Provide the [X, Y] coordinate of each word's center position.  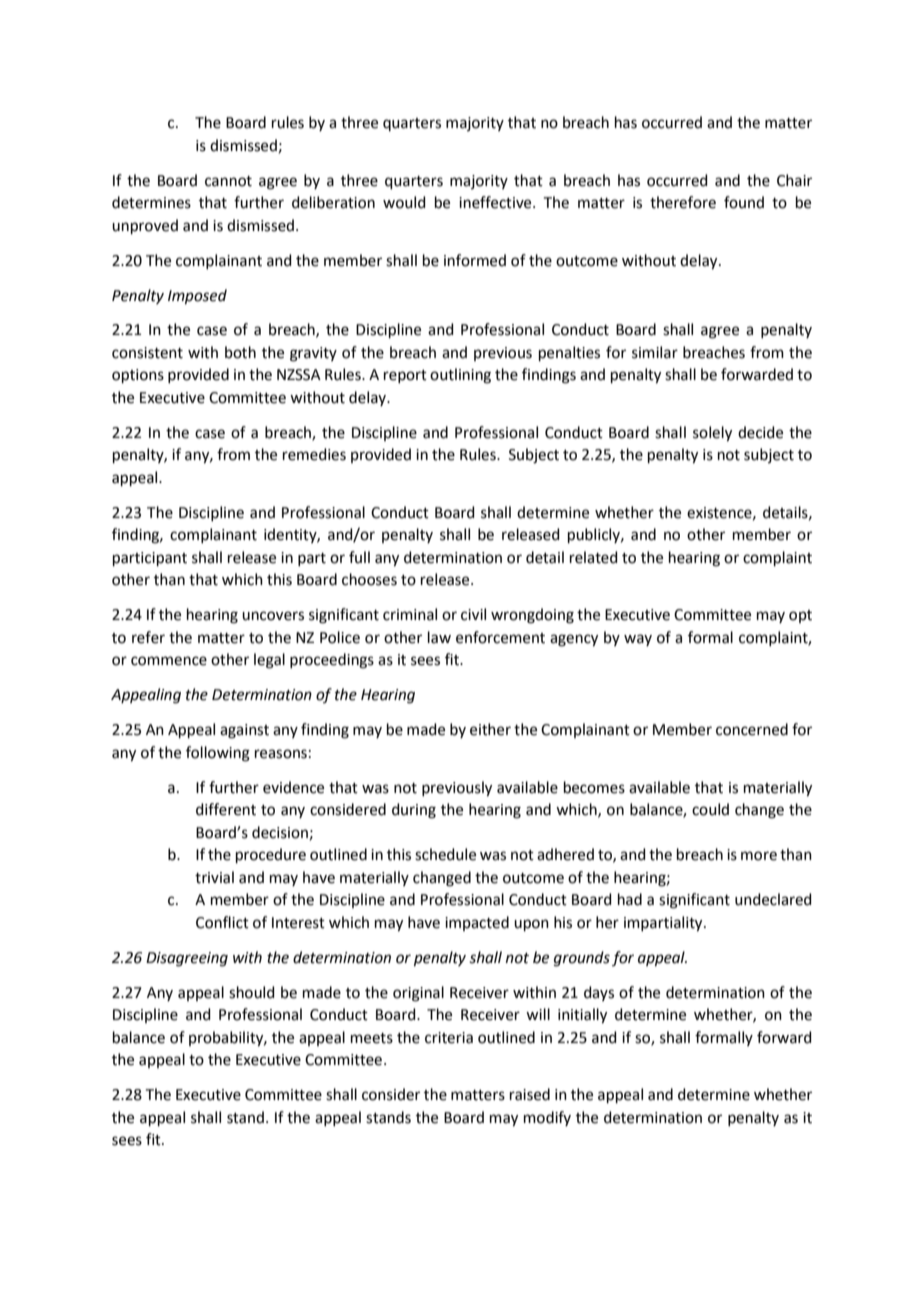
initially [582, 1016]
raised [530, 1094]
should [252, 992]
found [744, 202]
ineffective [496, 202]
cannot [228, 181]
